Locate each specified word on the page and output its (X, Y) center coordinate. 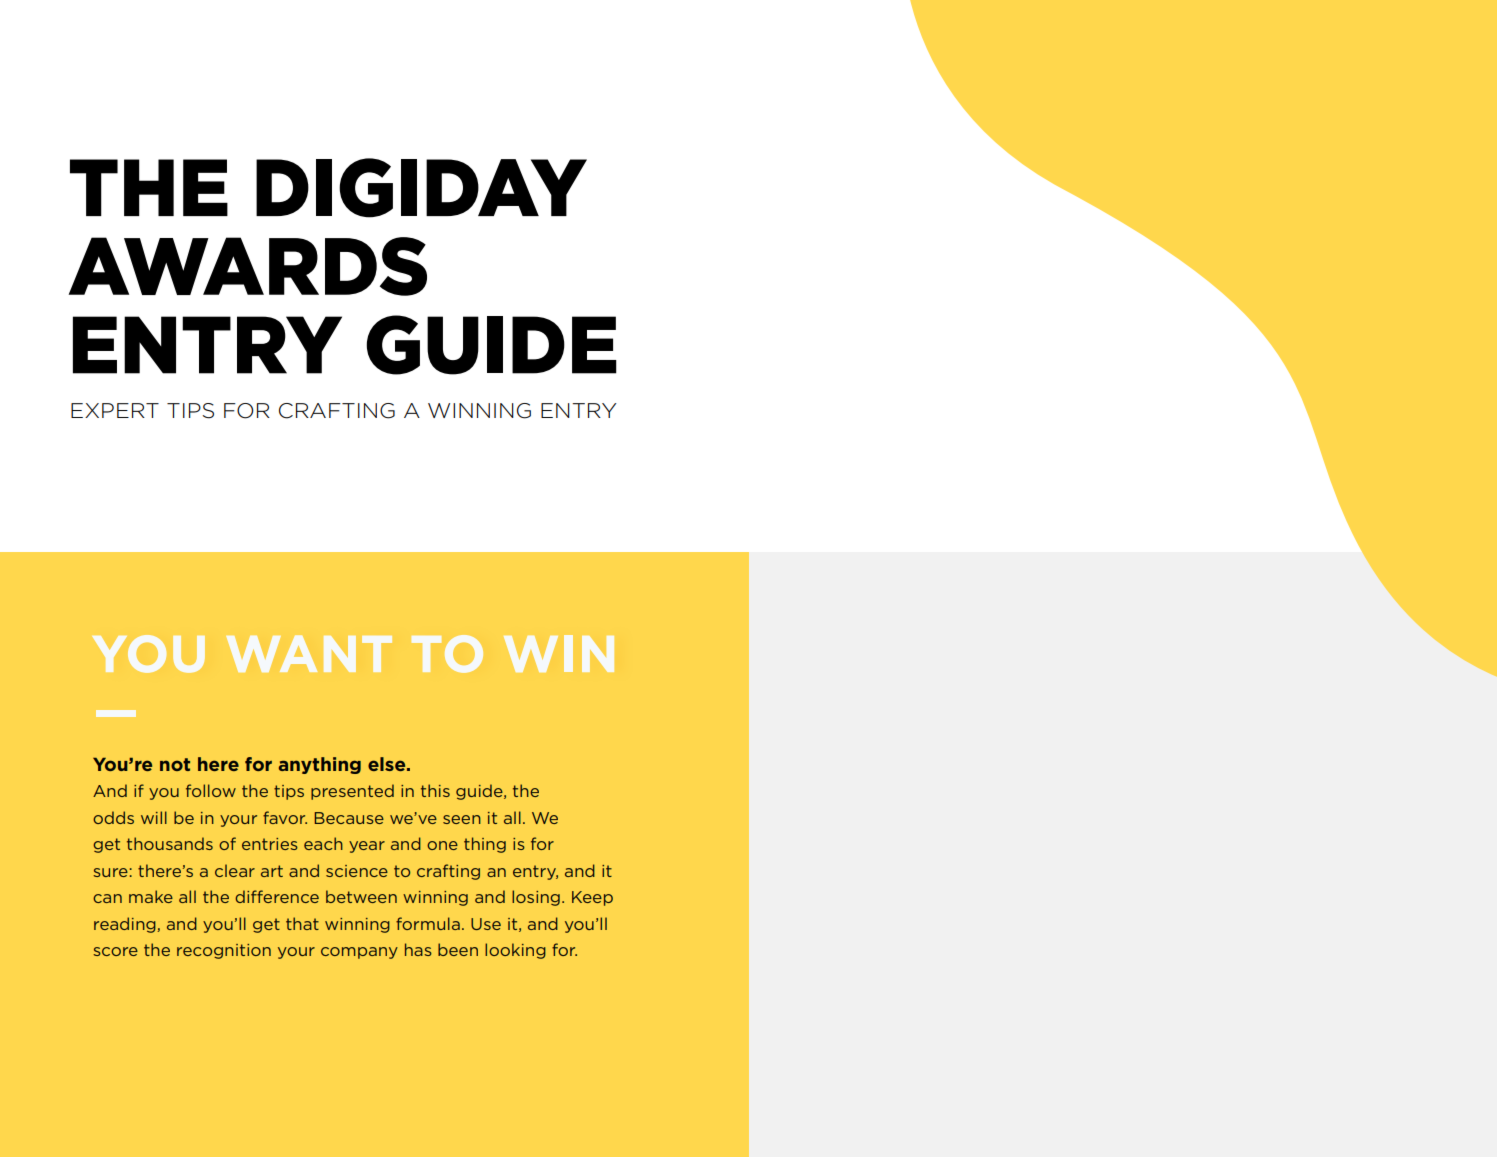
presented (352, 792)
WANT (309, 653)
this (435, 790)
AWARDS (248, 266)
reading (126, 925)
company (359, 953)
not (175, 764)
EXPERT (115, 410)
